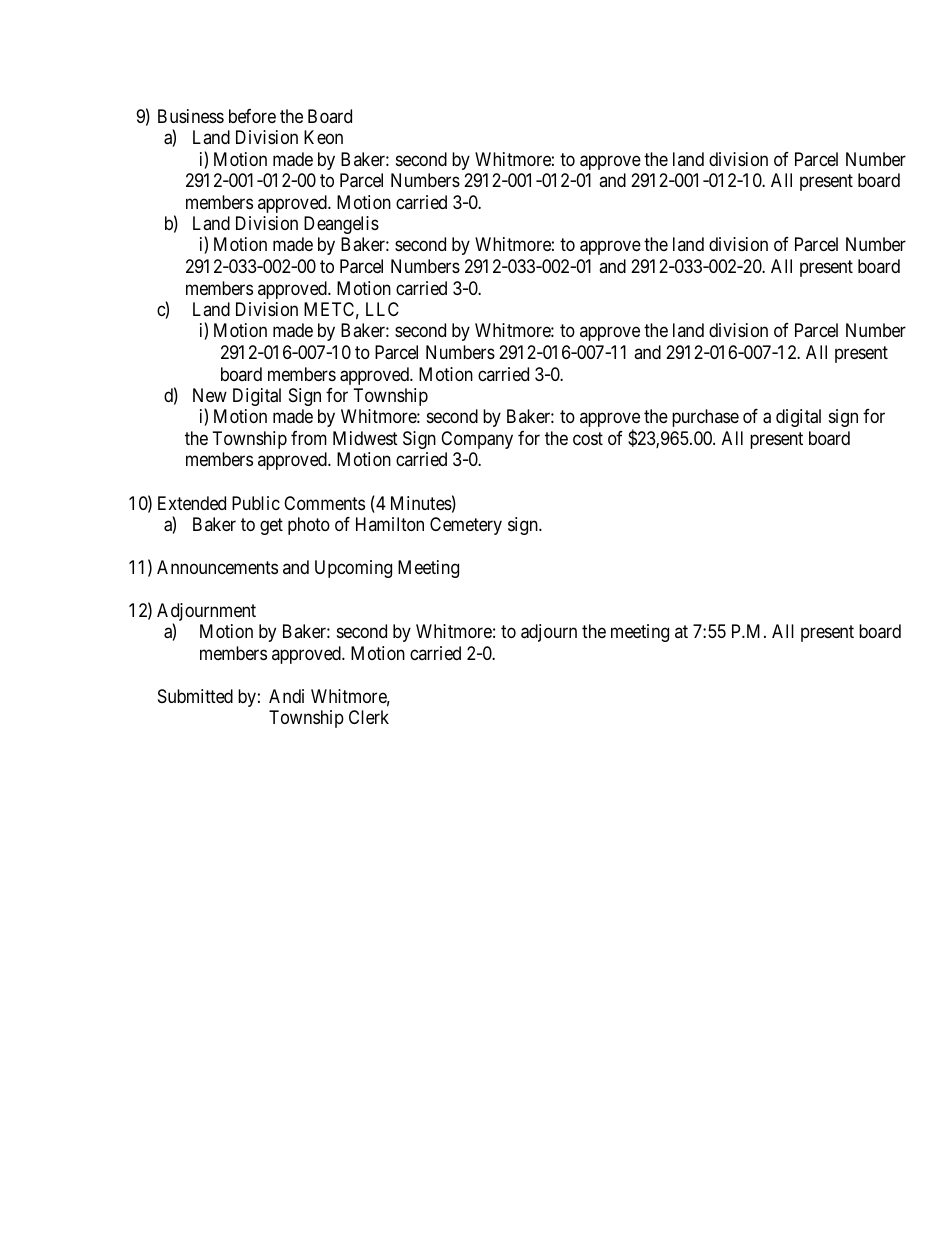 This screenshot has height=1233, width=952. Describe the element at coordinates (286, 696) in the screenshot. I see `Andi` at that location.
